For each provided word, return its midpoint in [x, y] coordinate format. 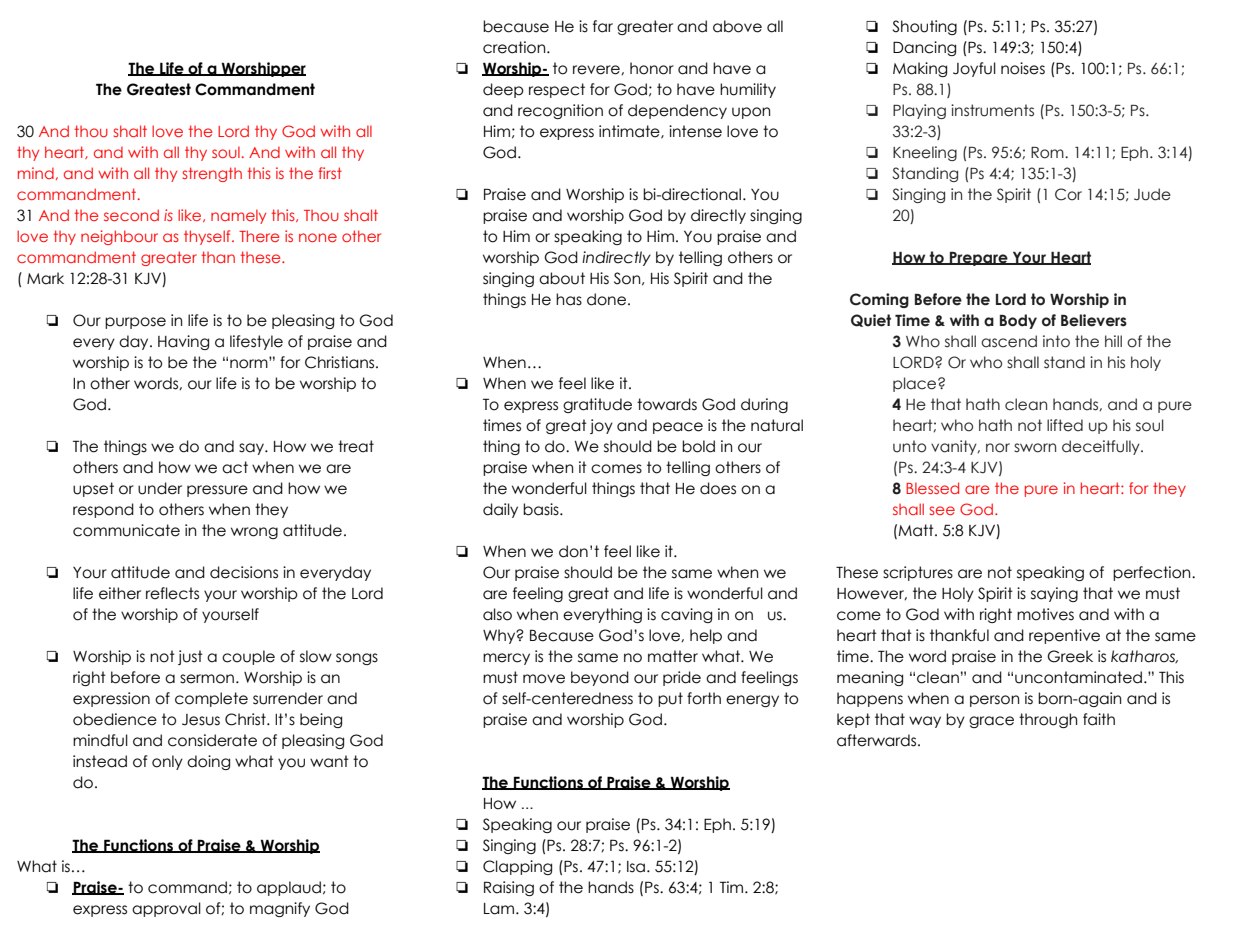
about [562, 278]
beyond [600, 678]
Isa [637, 867]
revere [597, 70]
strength [212, 174]
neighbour [119, 237]
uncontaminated [1078, 677]
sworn [1035, 448]
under [160, 488]
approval [166, 909]
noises [1023, 68]
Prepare [979, 259]
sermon [208, 679]
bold [698, 446]
